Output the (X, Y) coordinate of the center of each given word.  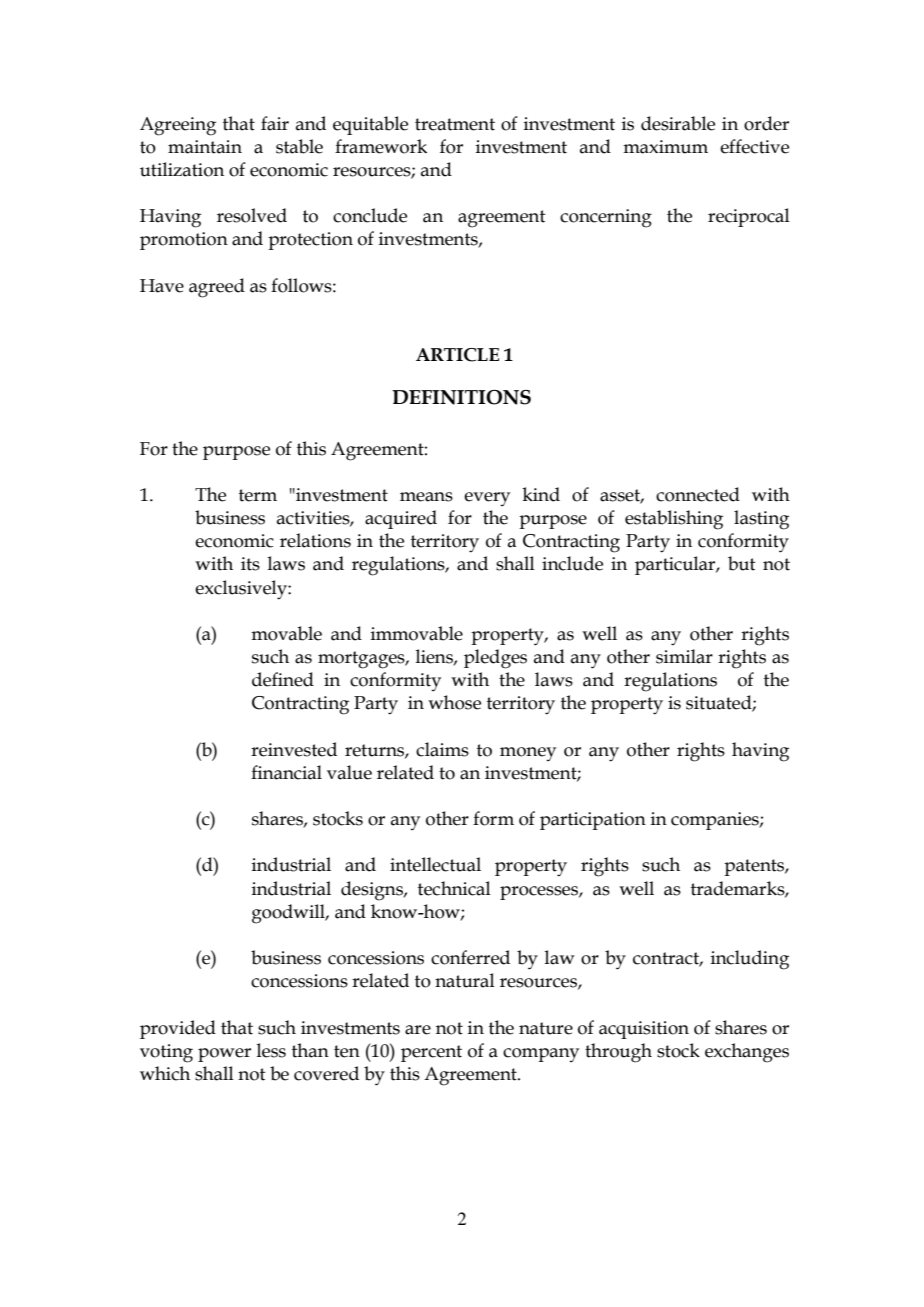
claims (442, 749)
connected (698, 494)
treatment (455, 124)
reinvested (294, 749)
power (224, 1055)
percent (431, 1053)
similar (684, 656)
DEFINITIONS (461, 397)
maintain (205, 147)
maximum (665, 147)
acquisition (644, 1030)
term (258, 495)
